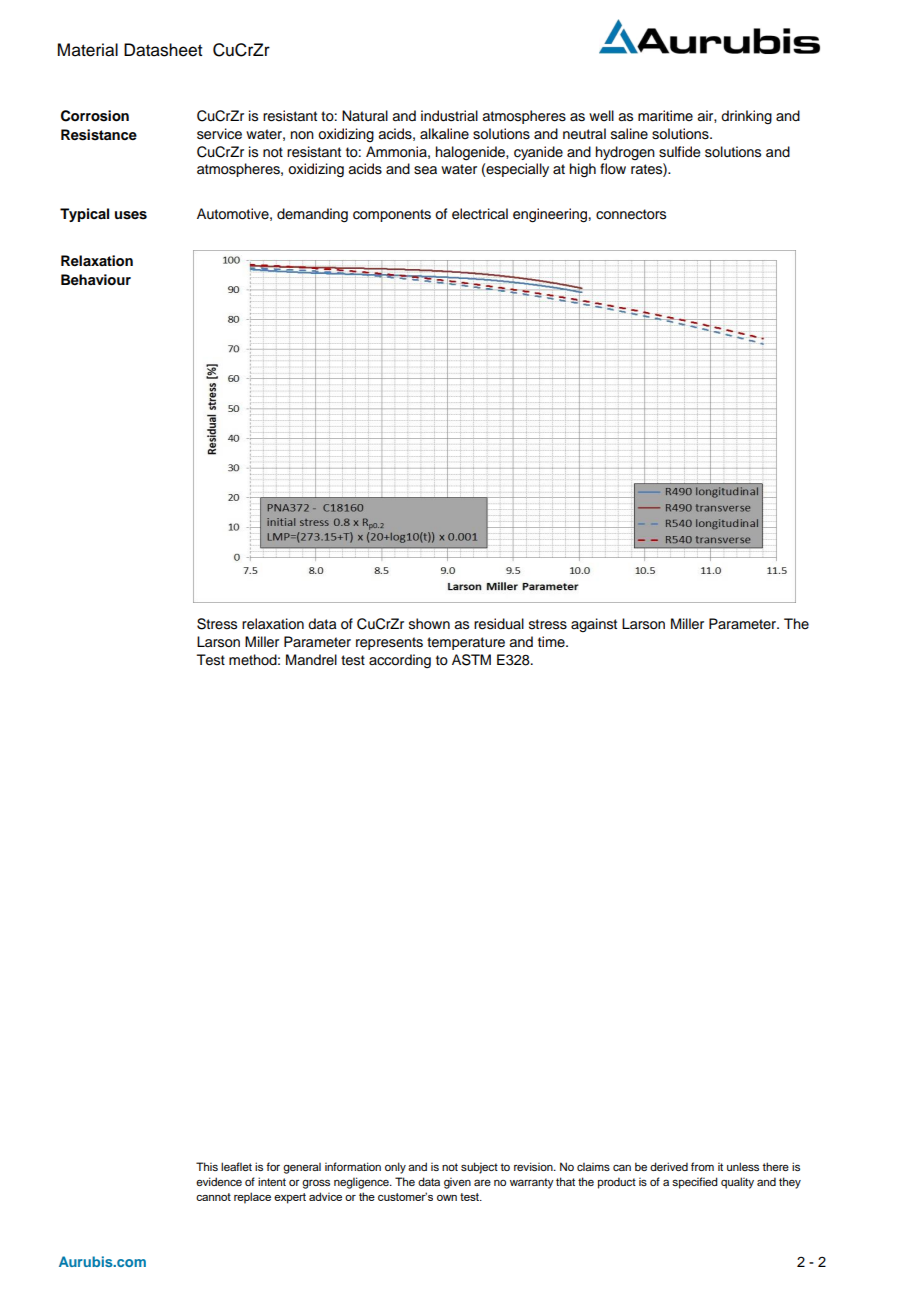  Describe the element at coordinates (669, 1166) in the screenshot. I see `derived` at that location.
